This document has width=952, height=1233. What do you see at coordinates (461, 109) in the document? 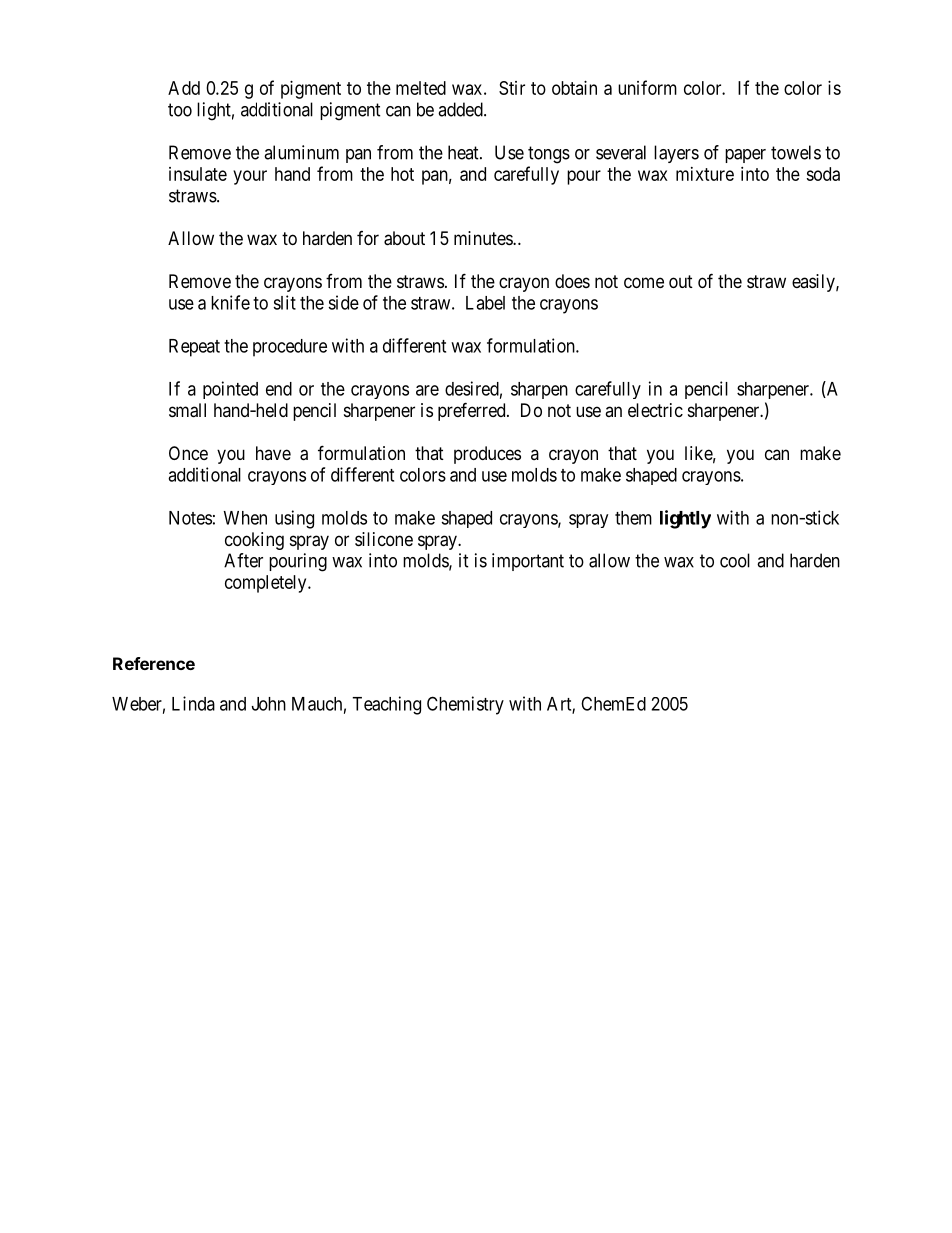
I see `added` at bounding box center [461, 109].
